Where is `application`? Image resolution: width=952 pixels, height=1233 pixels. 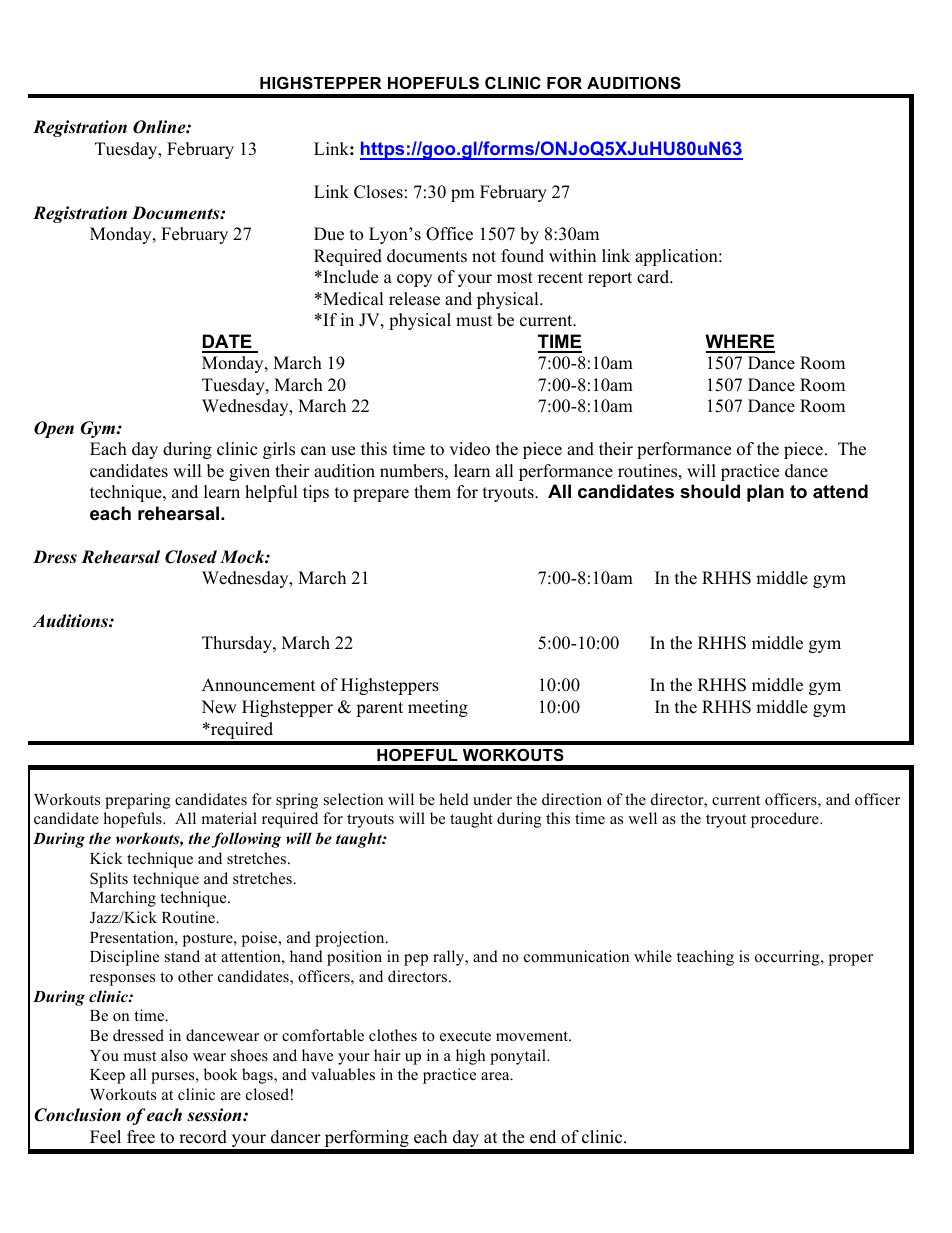
application is located at coordinates (677, 257).
